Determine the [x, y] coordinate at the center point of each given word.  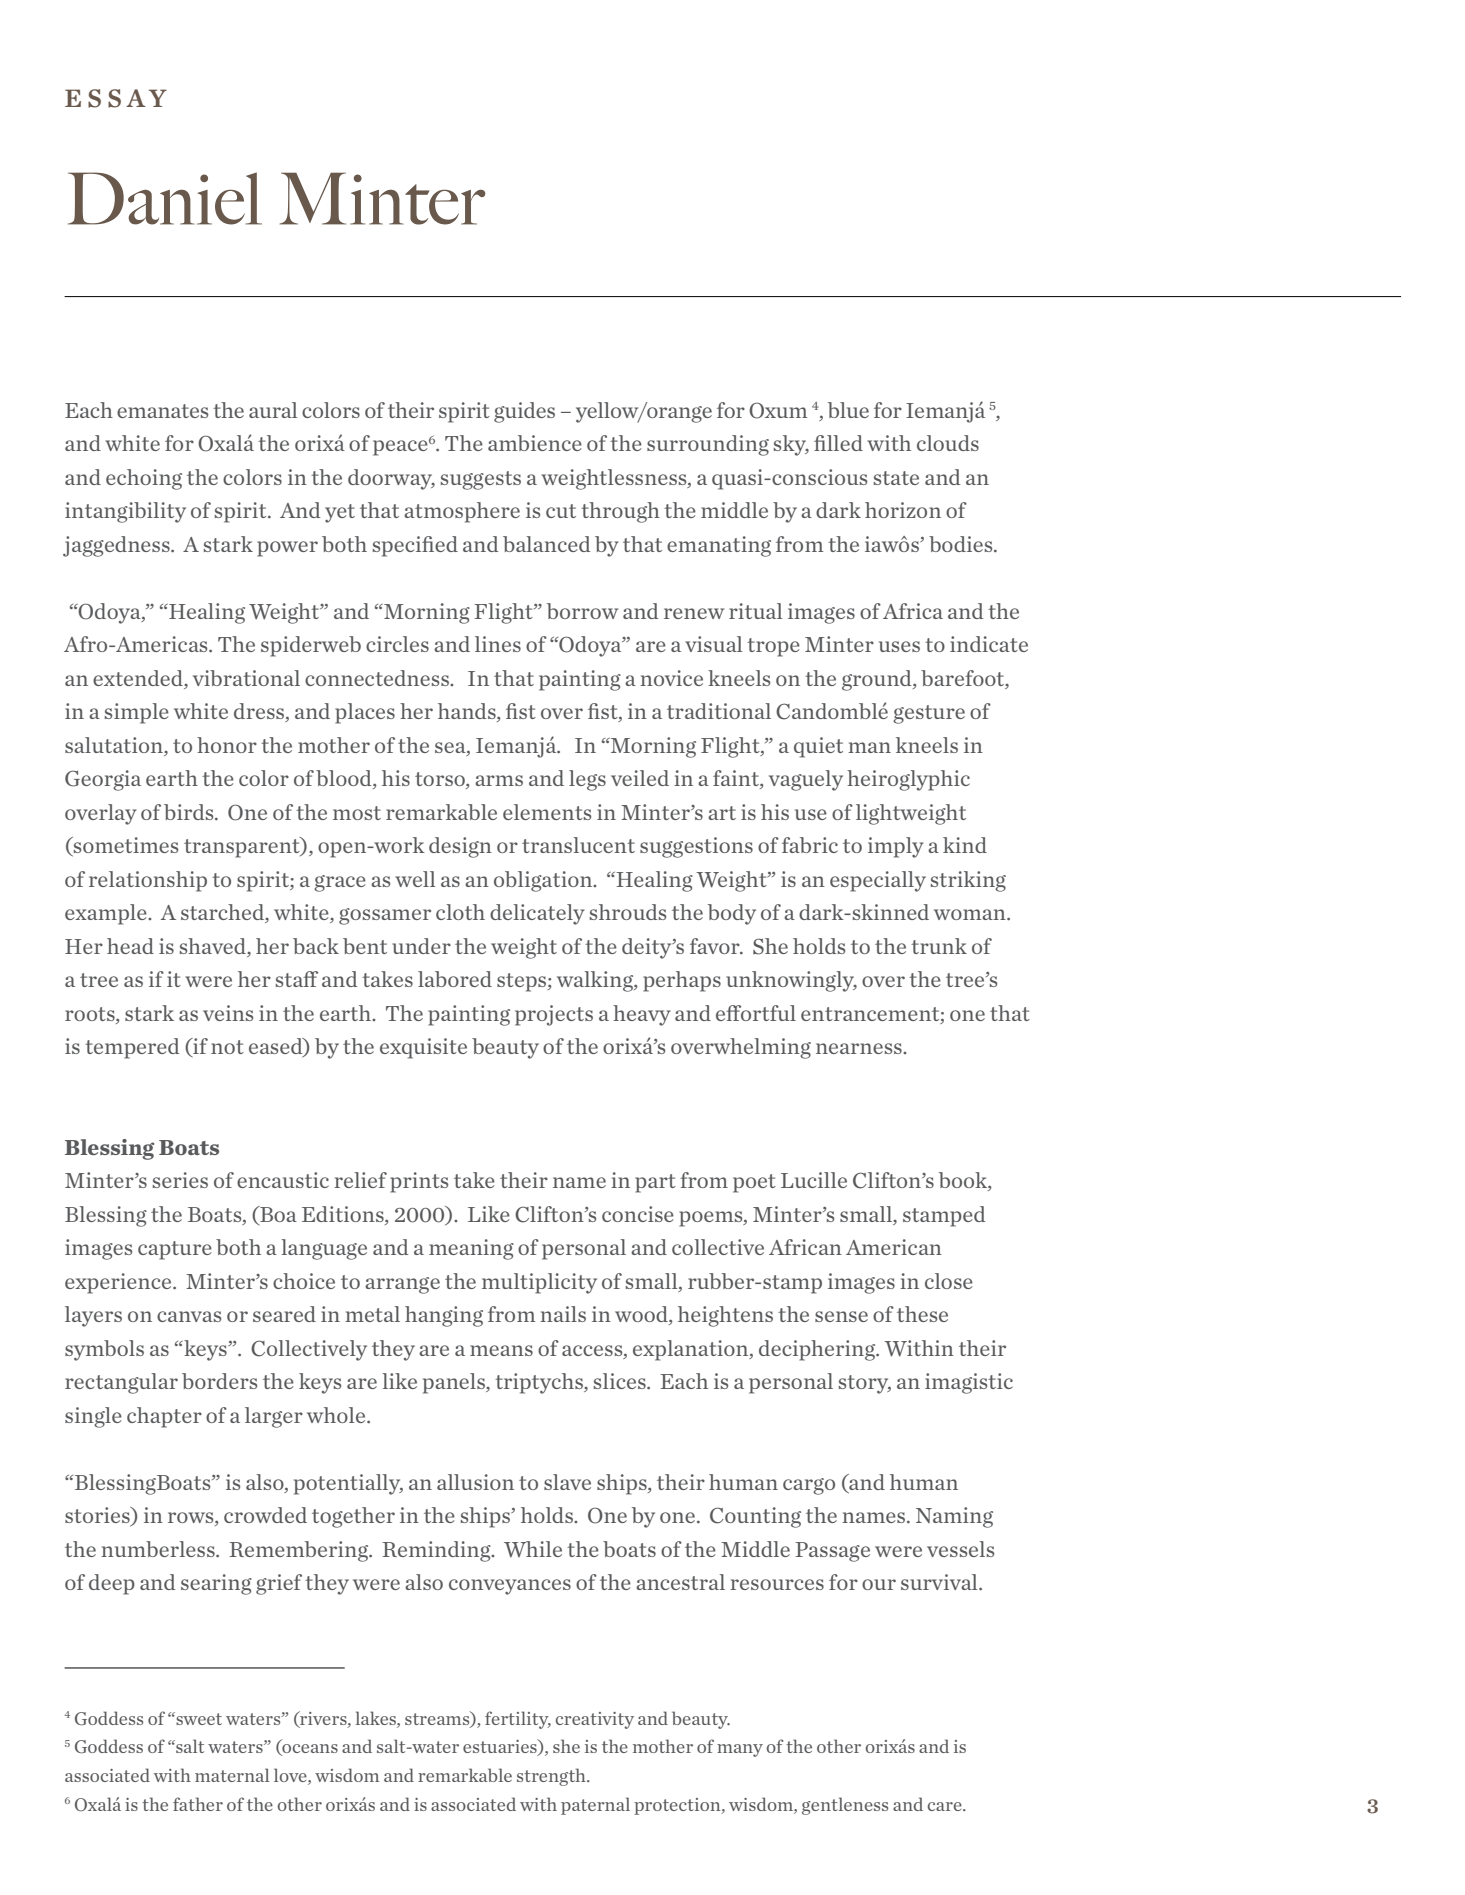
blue [848, 410]
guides [524, 412]
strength [552, 1777]
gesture [929, 714]
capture [175, 1250]
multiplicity [539, 1283]
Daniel [165, 198]
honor [227, 745]
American [894, 1247]
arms [499, 780]
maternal [232, 1775]
